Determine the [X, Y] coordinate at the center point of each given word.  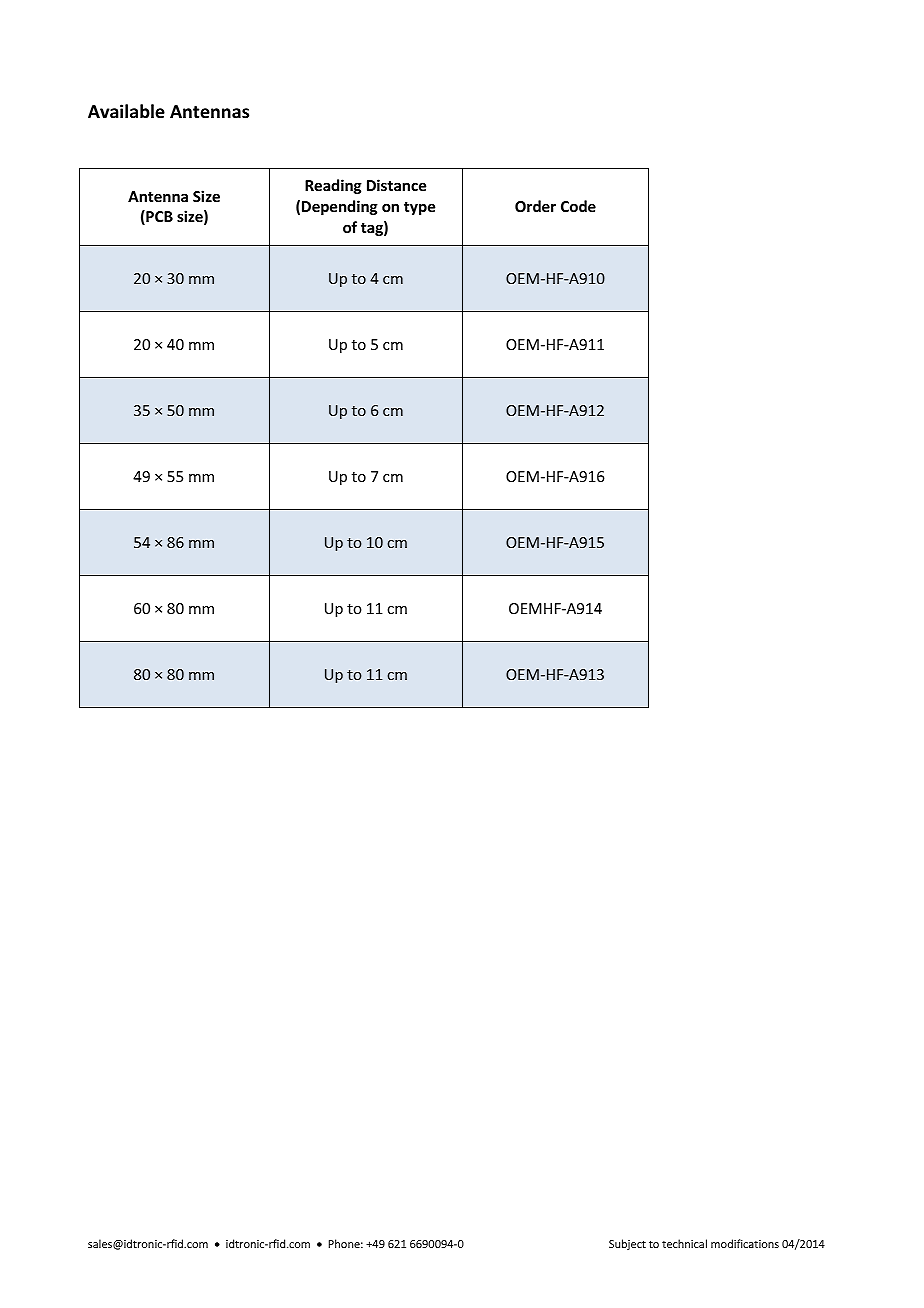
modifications [745, 1243]
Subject [627, 1244]
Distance [396, 185]
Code [578, 206]
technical [684, 1243]
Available [126, 111]
